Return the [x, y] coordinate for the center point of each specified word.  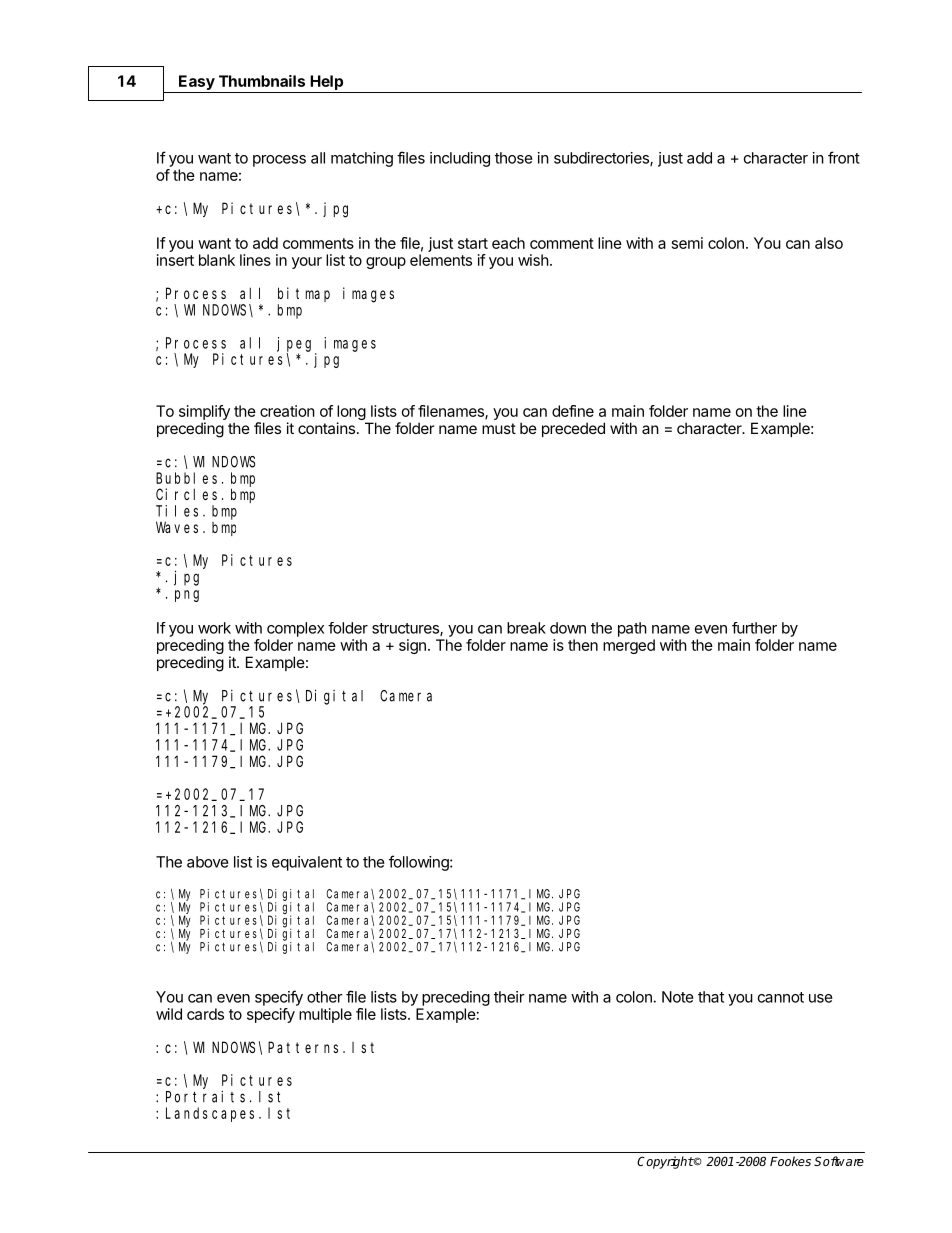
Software [839, 1161]
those [514, 158]
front [844, 157]
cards [205, 1014]
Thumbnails [262, 81]
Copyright [665, 1162]
